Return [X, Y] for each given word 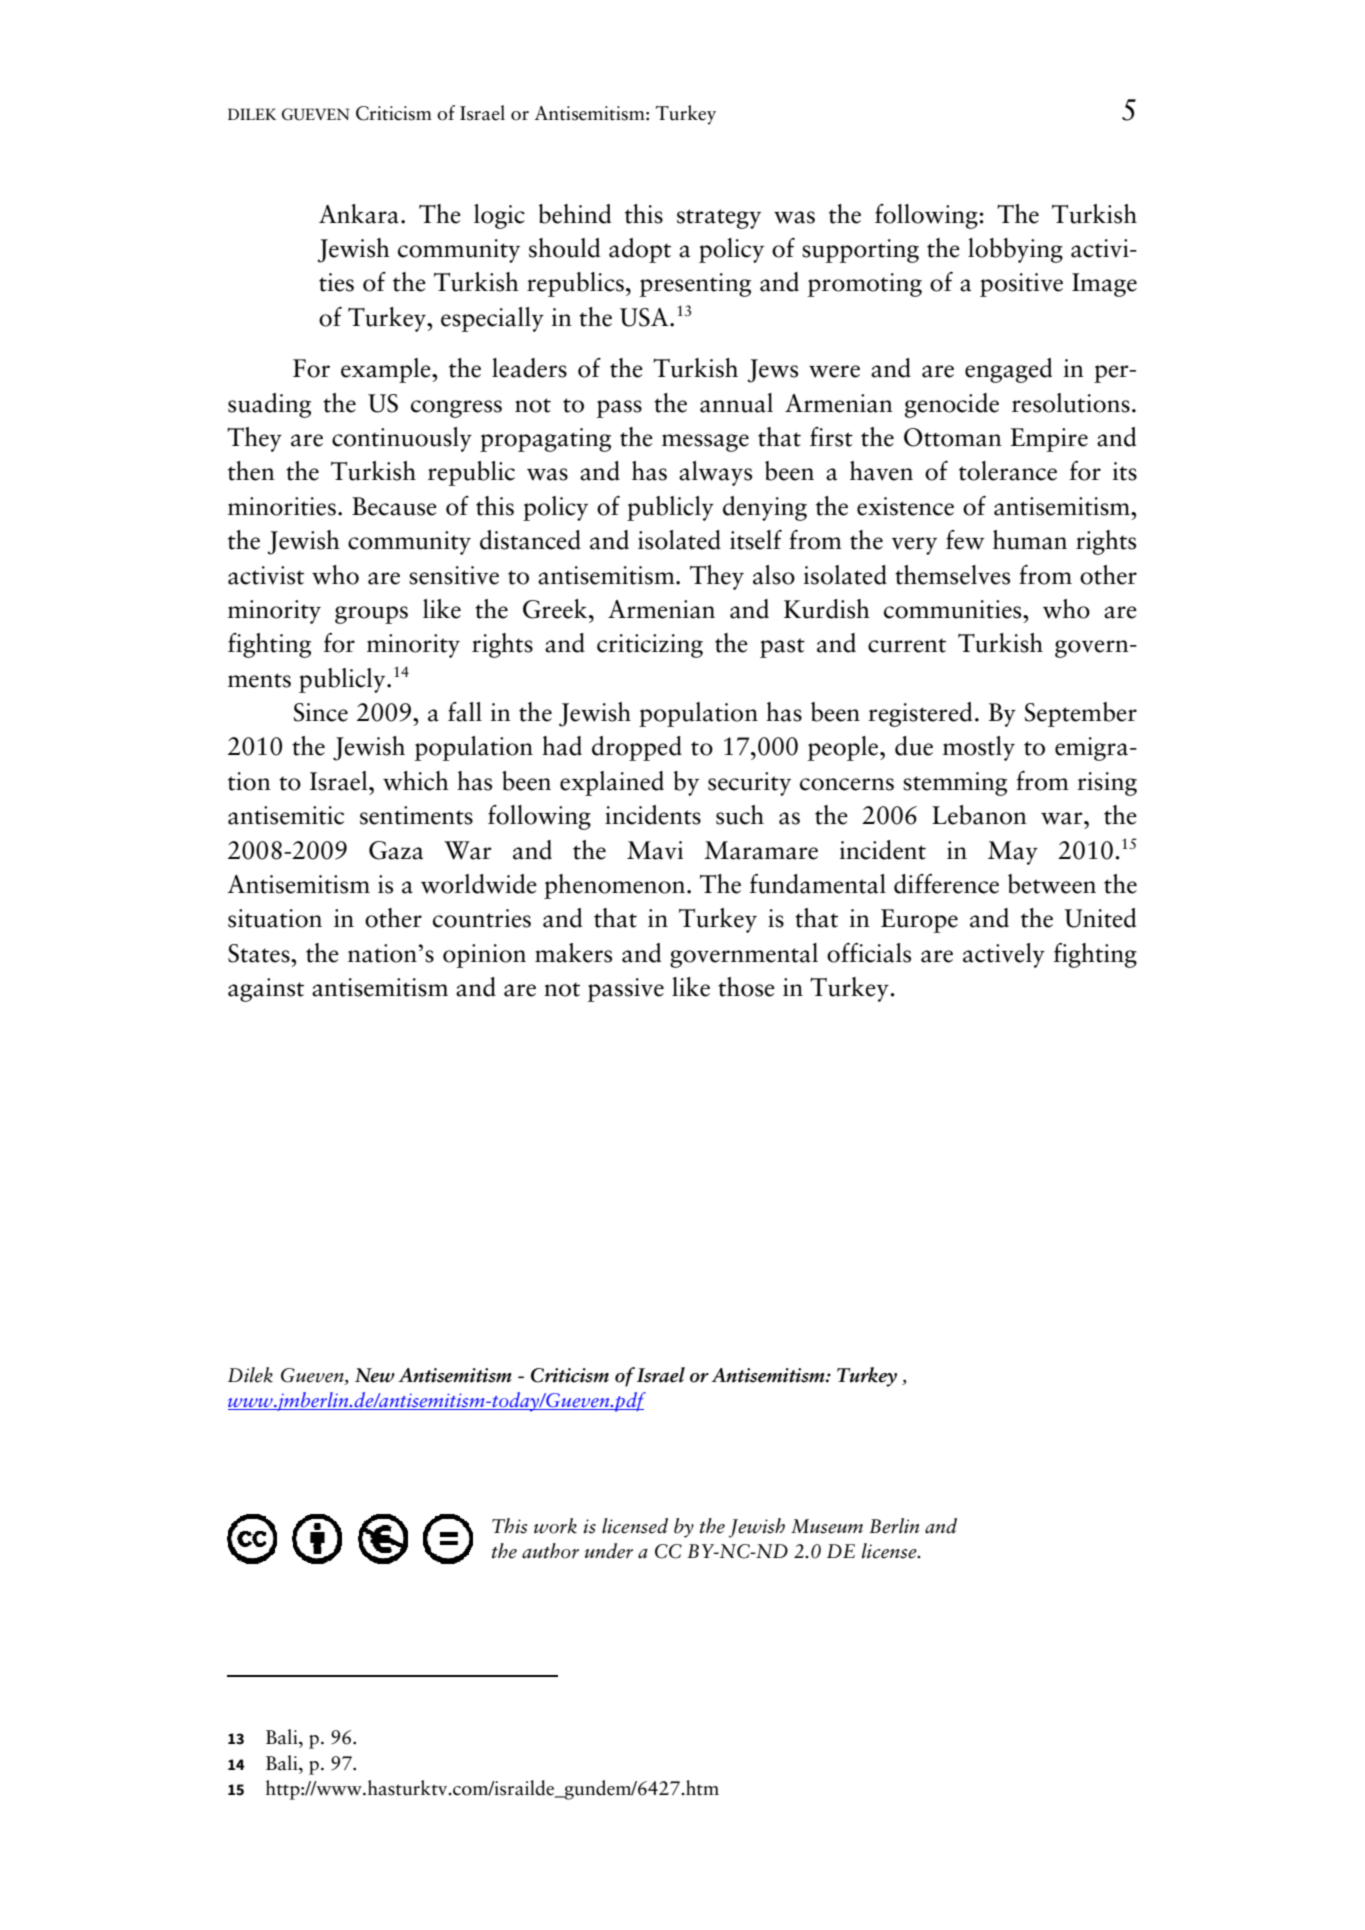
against [266, 990]
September [1080, 714]
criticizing [650, 646]
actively [1004, 955]
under [609, 1551]
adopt [640, 250]
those [746, 987]
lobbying [1015, 250]
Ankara [359, 214]
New [375, 1375]
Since [320, 712]
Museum [827, 1526]
